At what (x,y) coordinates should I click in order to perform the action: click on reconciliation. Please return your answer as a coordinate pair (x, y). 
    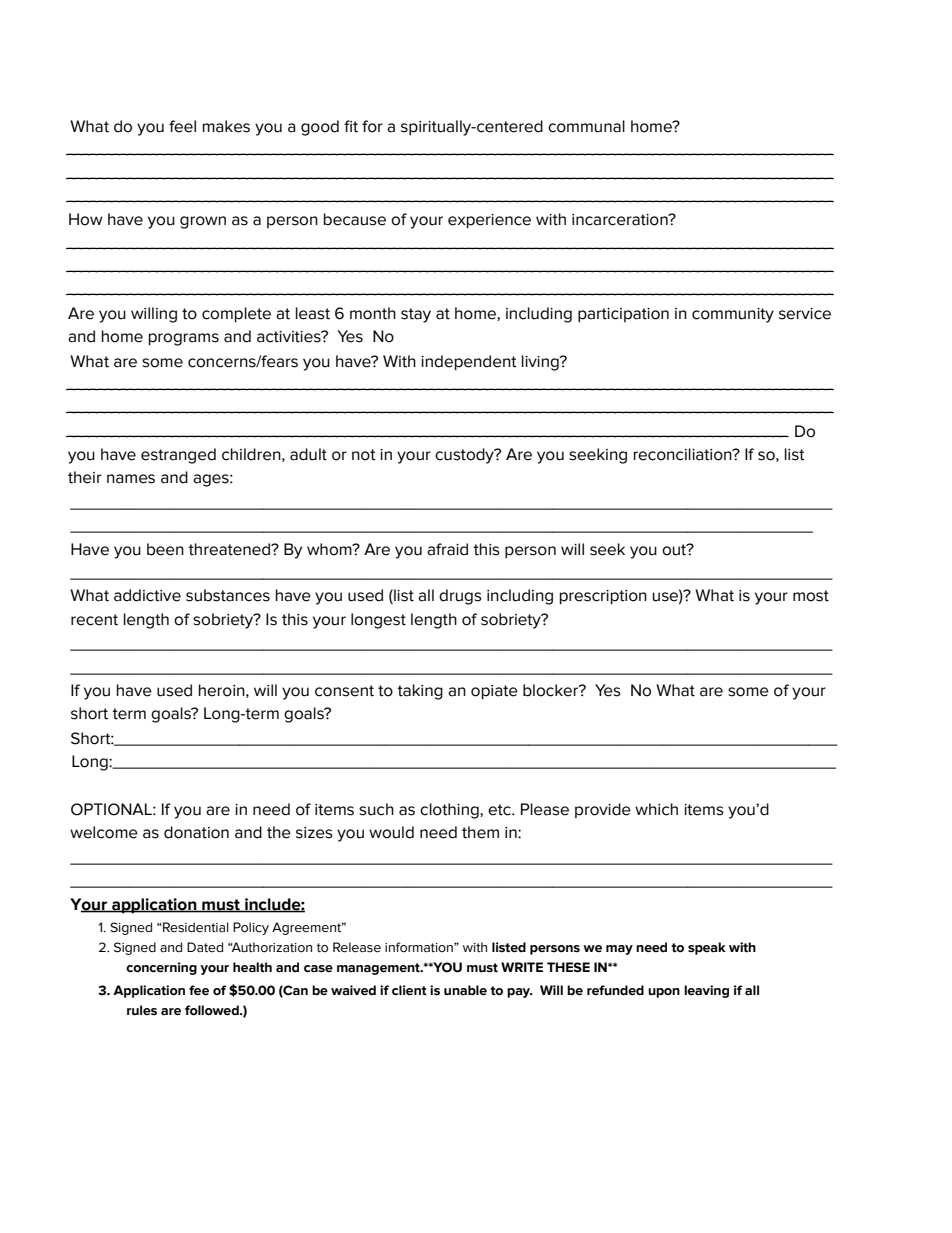
    Looking at the image, I should click on (684, 454).
